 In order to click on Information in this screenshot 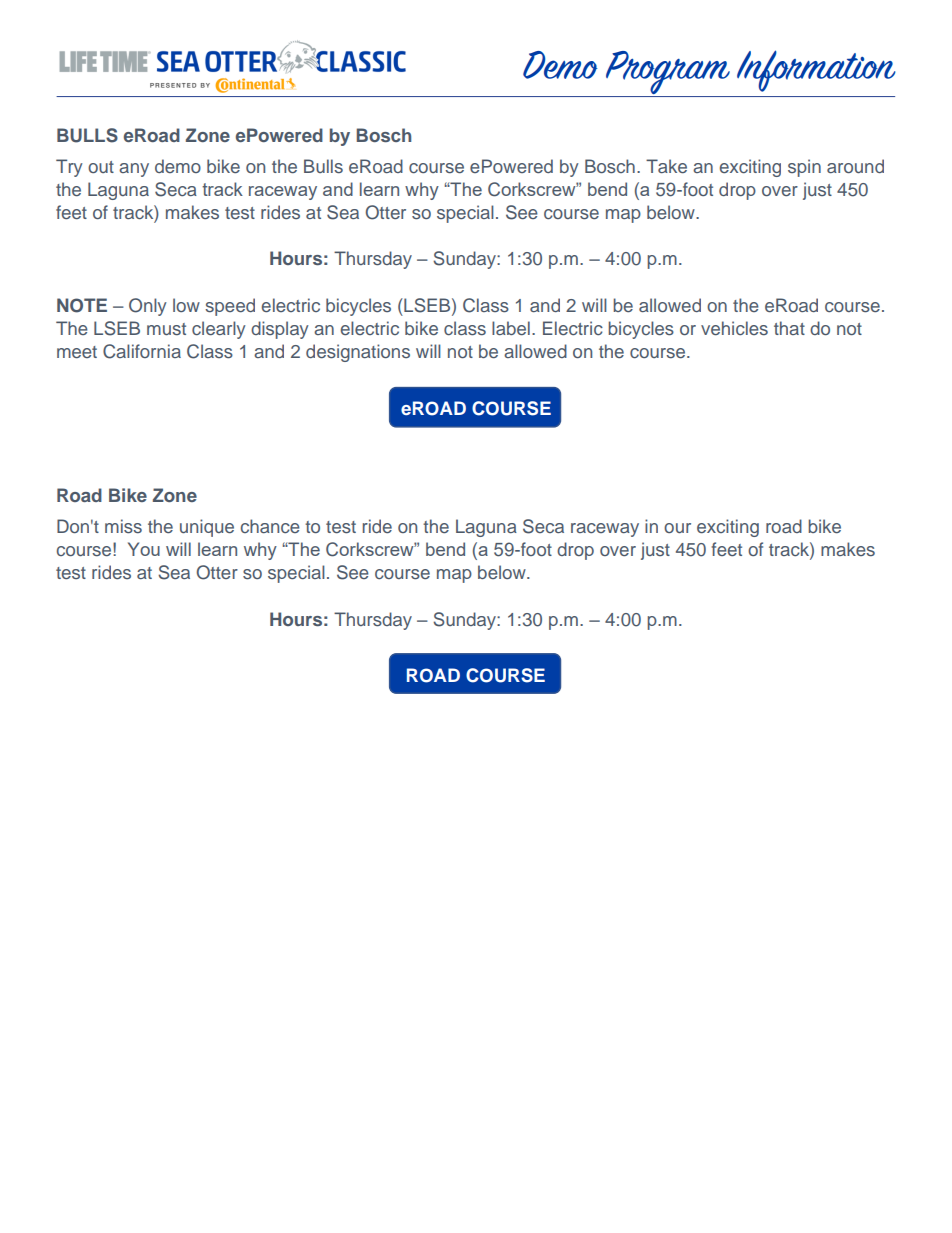, I will do `click(816, 71)`.
